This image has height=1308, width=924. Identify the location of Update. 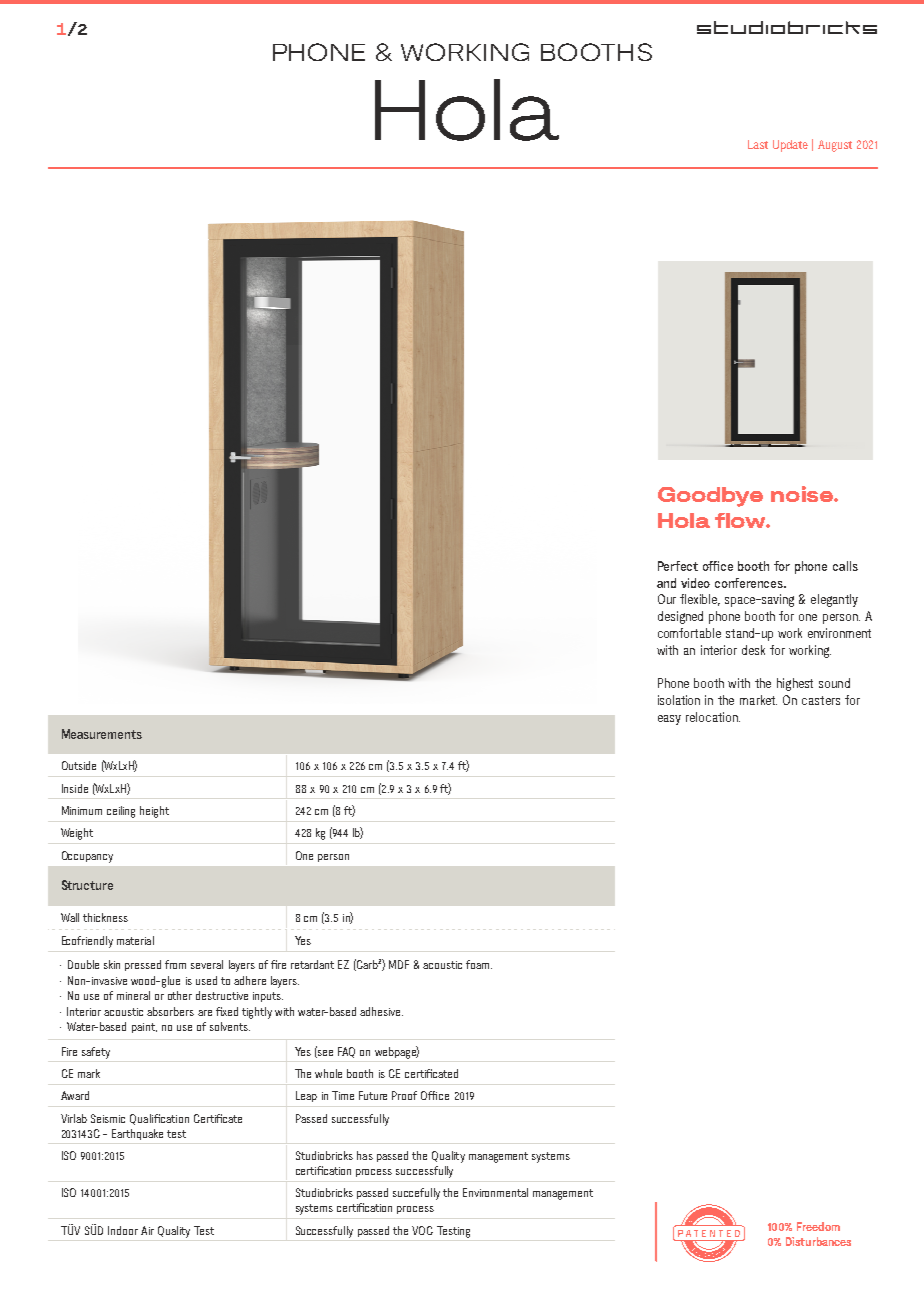
(790, 146).
